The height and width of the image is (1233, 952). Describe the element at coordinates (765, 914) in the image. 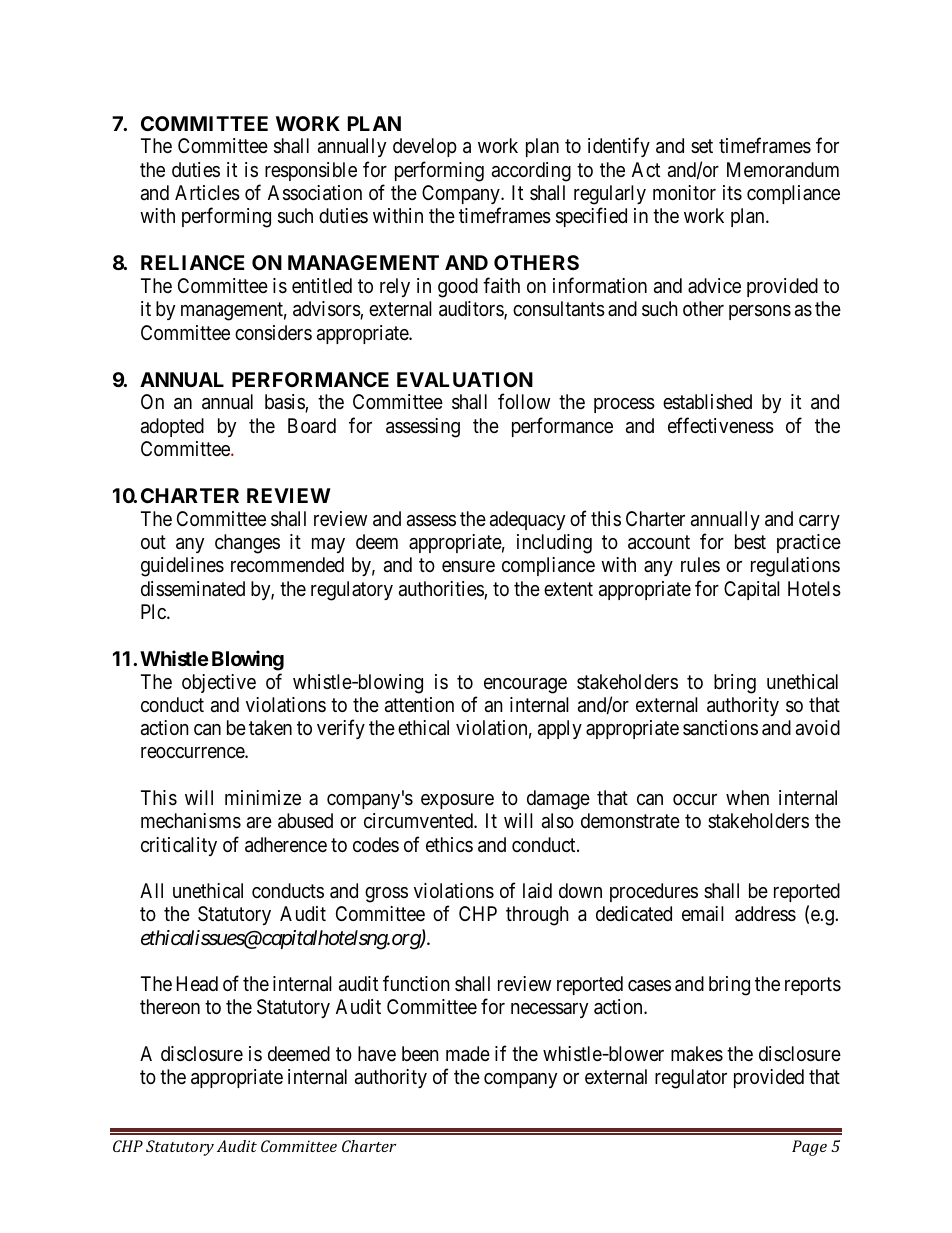

I see `address` at that location.
